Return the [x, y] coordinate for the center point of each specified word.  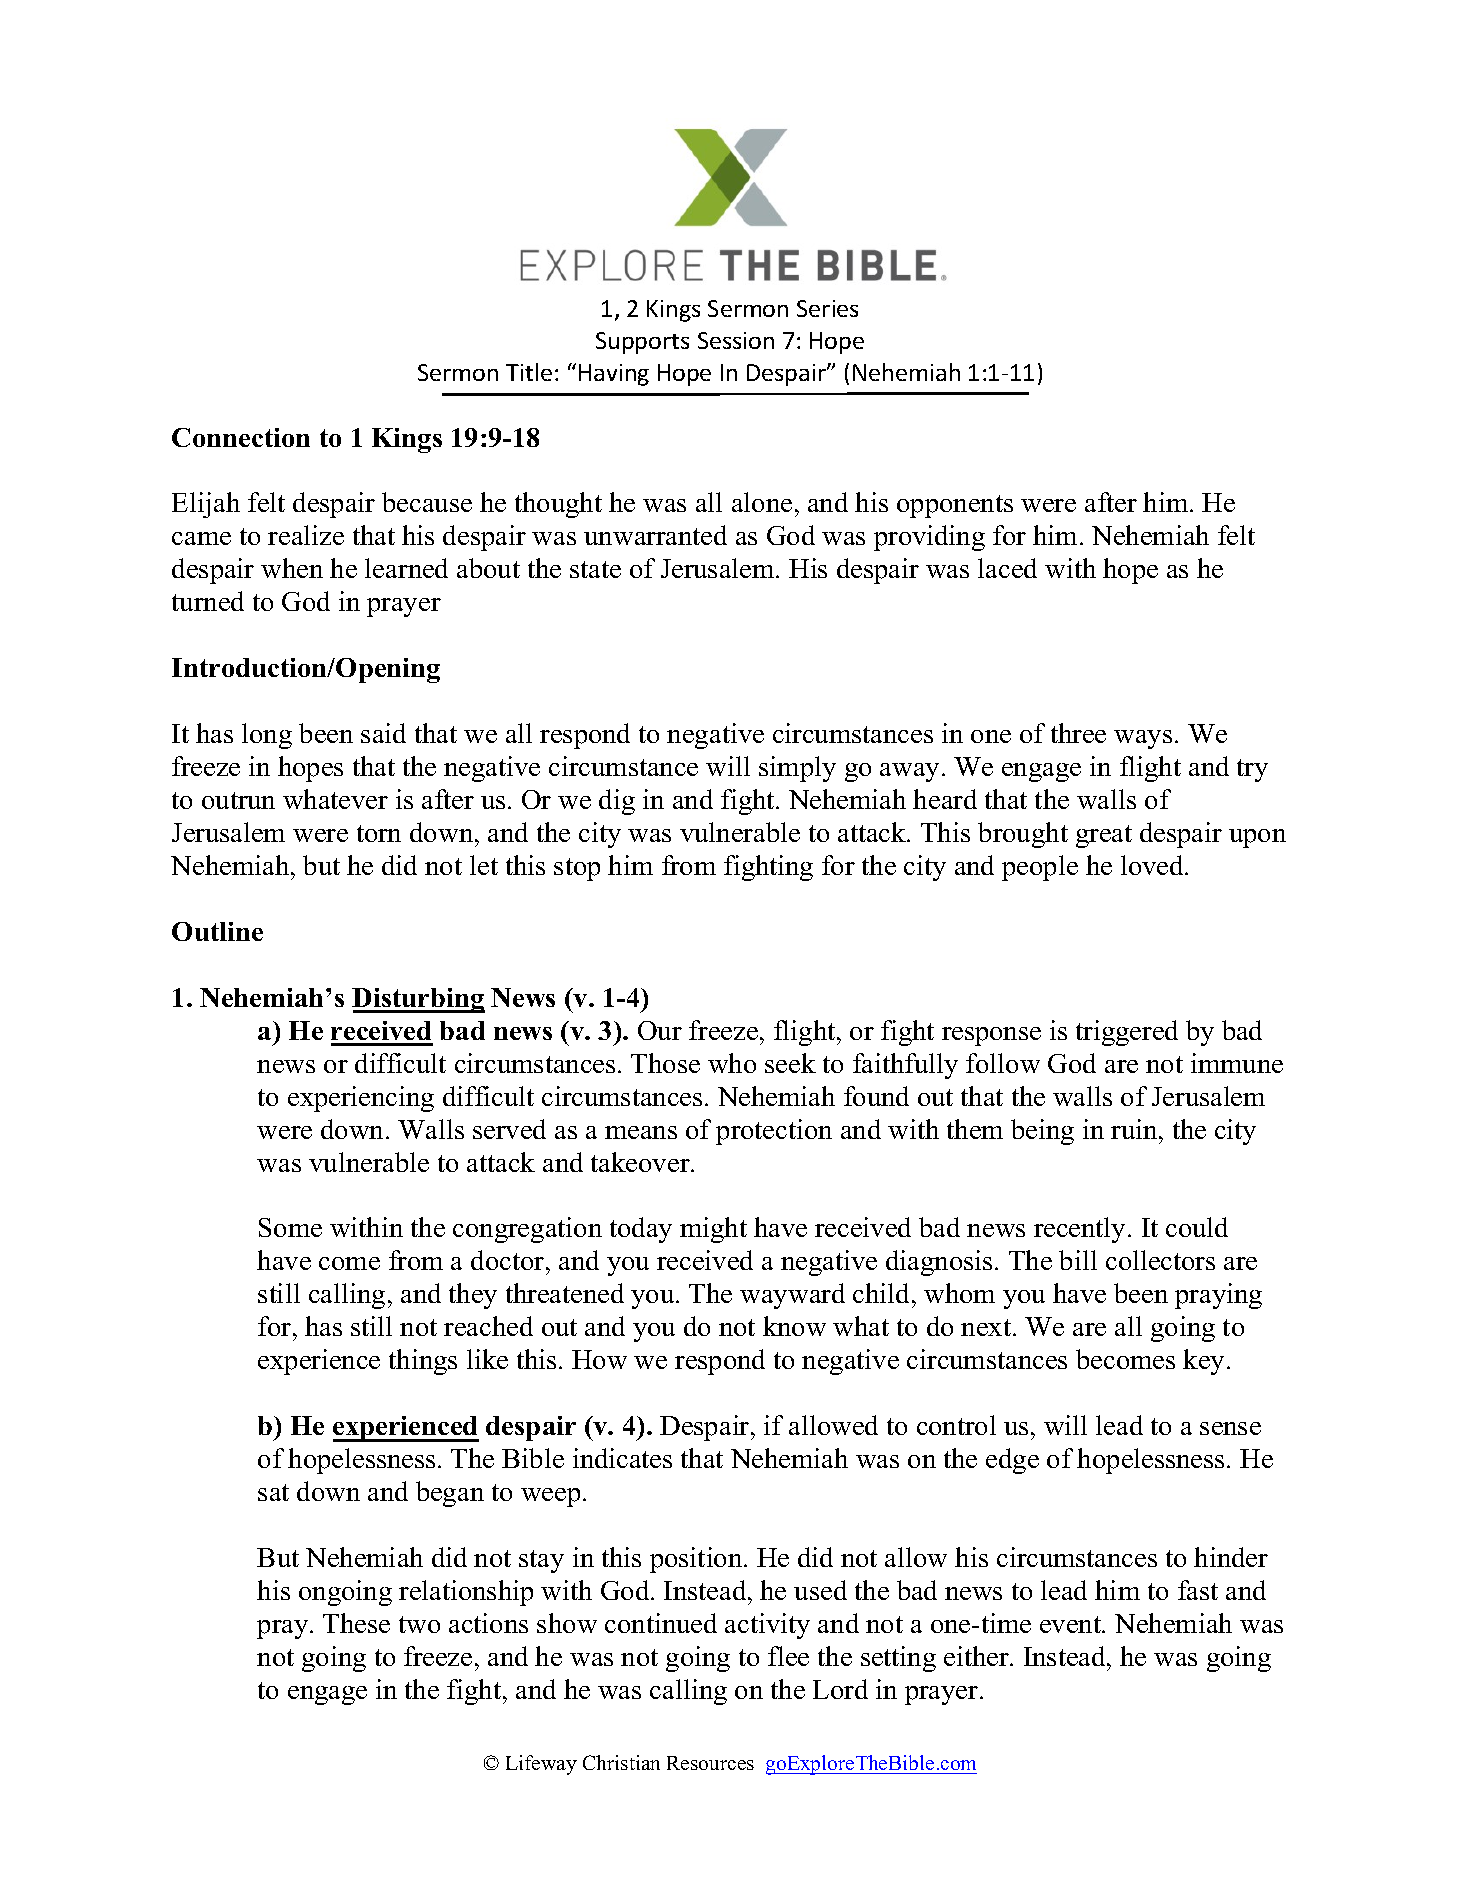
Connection [241, 437]
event [1071, 1624]
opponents [955, 506]
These [356, 1623]
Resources [710, 1763]
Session [736, 340]
